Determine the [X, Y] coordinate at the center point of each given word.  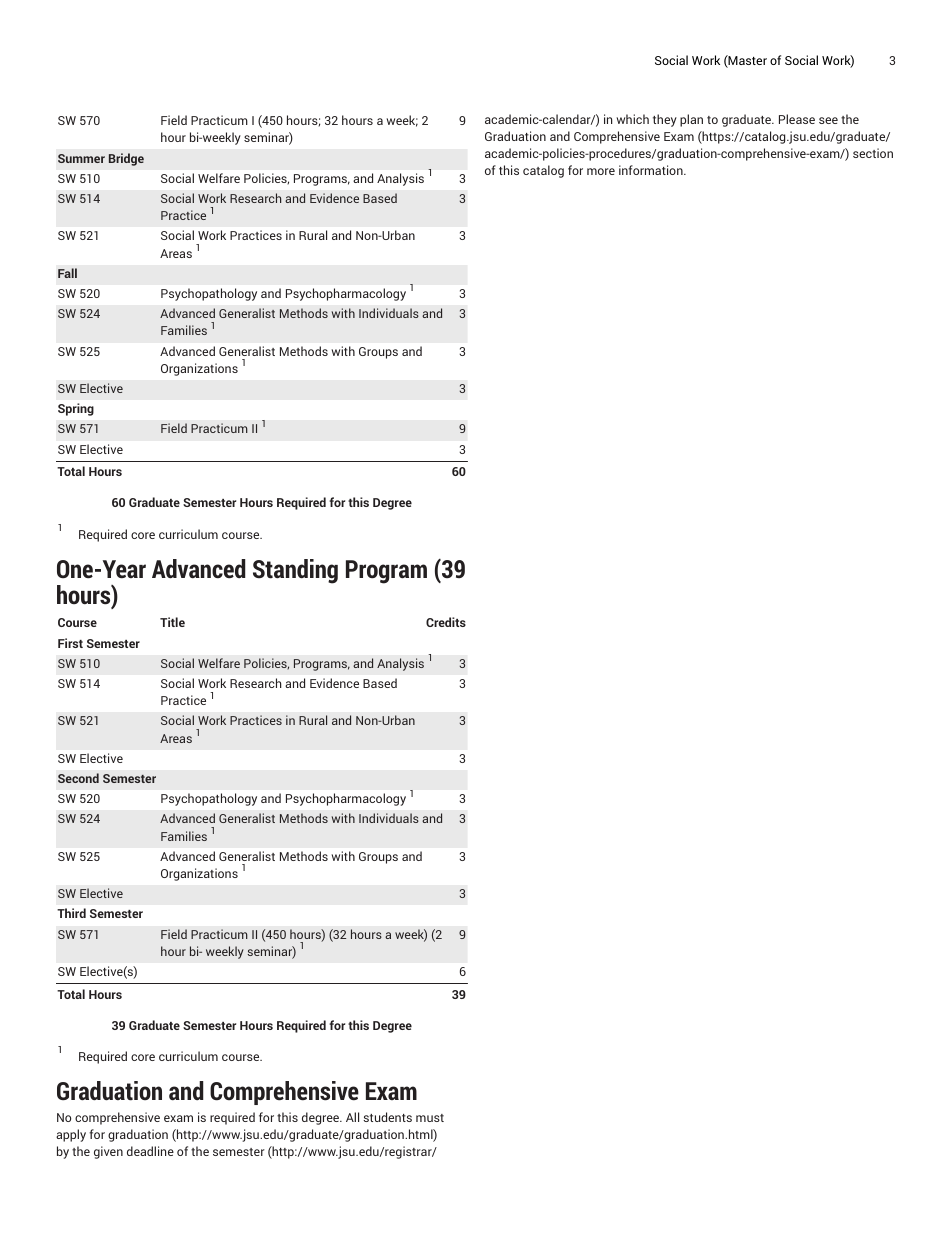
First [70, 643]
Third [71, 913]
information [652, 170]
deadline [150, 1151]
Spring [76, 409]
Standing [295, 571]
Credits [446, 622]
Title [172, 622]
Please [797, 119]
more [601, 171]
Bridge [126, 159]
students [387, 1117]
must [430, 1118]
